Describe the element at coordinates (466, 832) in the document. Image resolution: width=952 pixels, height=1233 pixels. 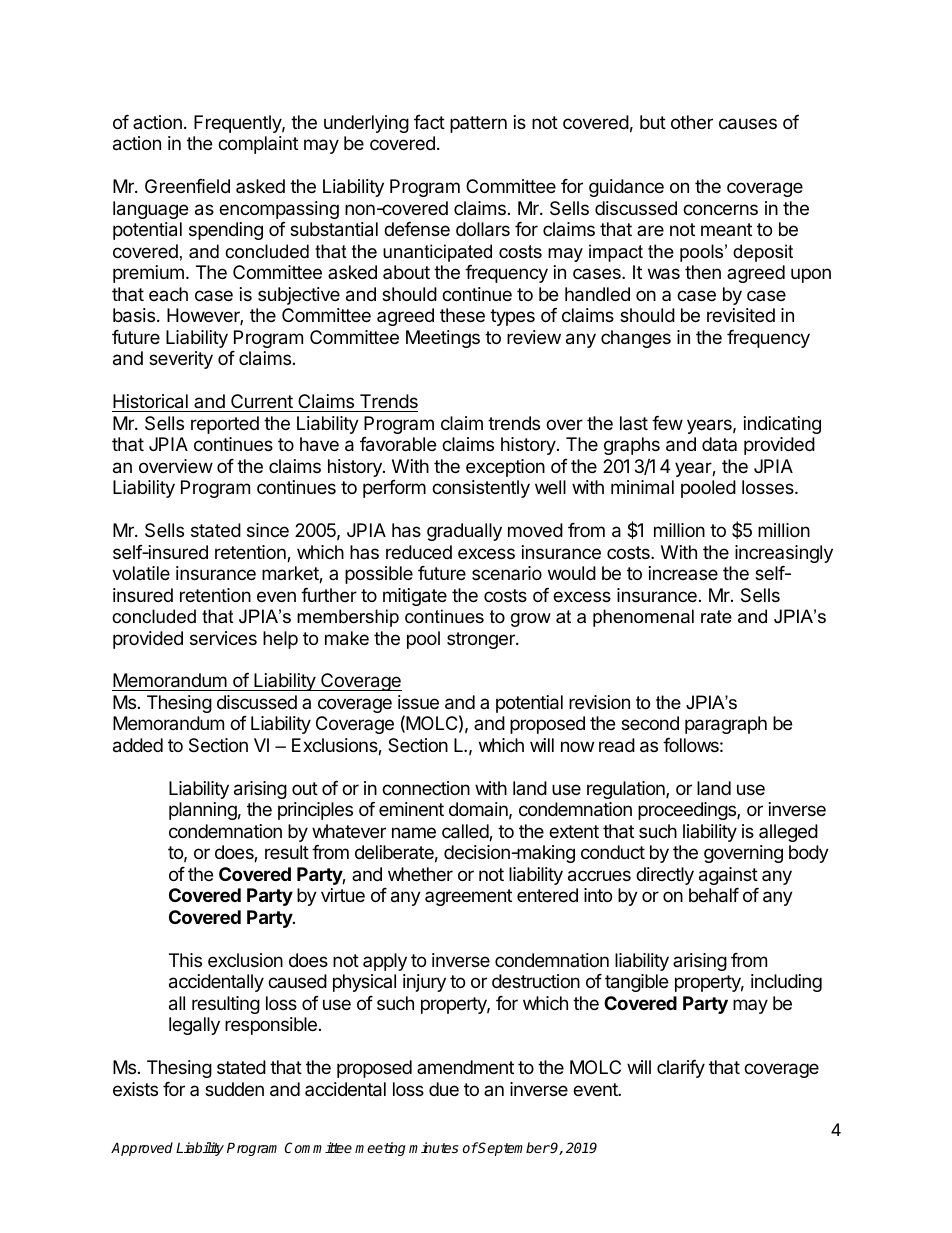
I see `called` at that location.
